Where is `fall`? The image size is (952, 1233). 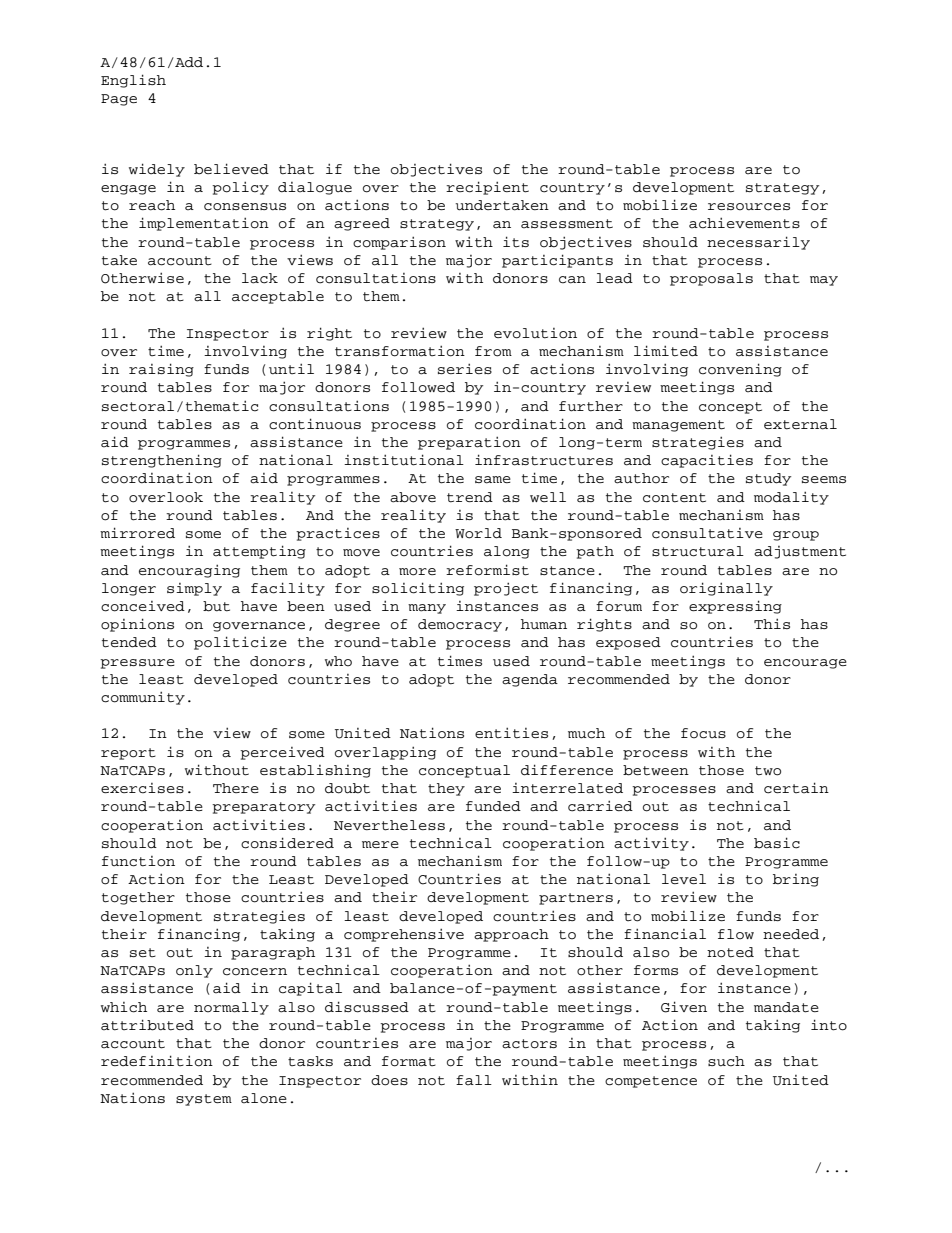 fall is located at coordinates (474, 1080).
